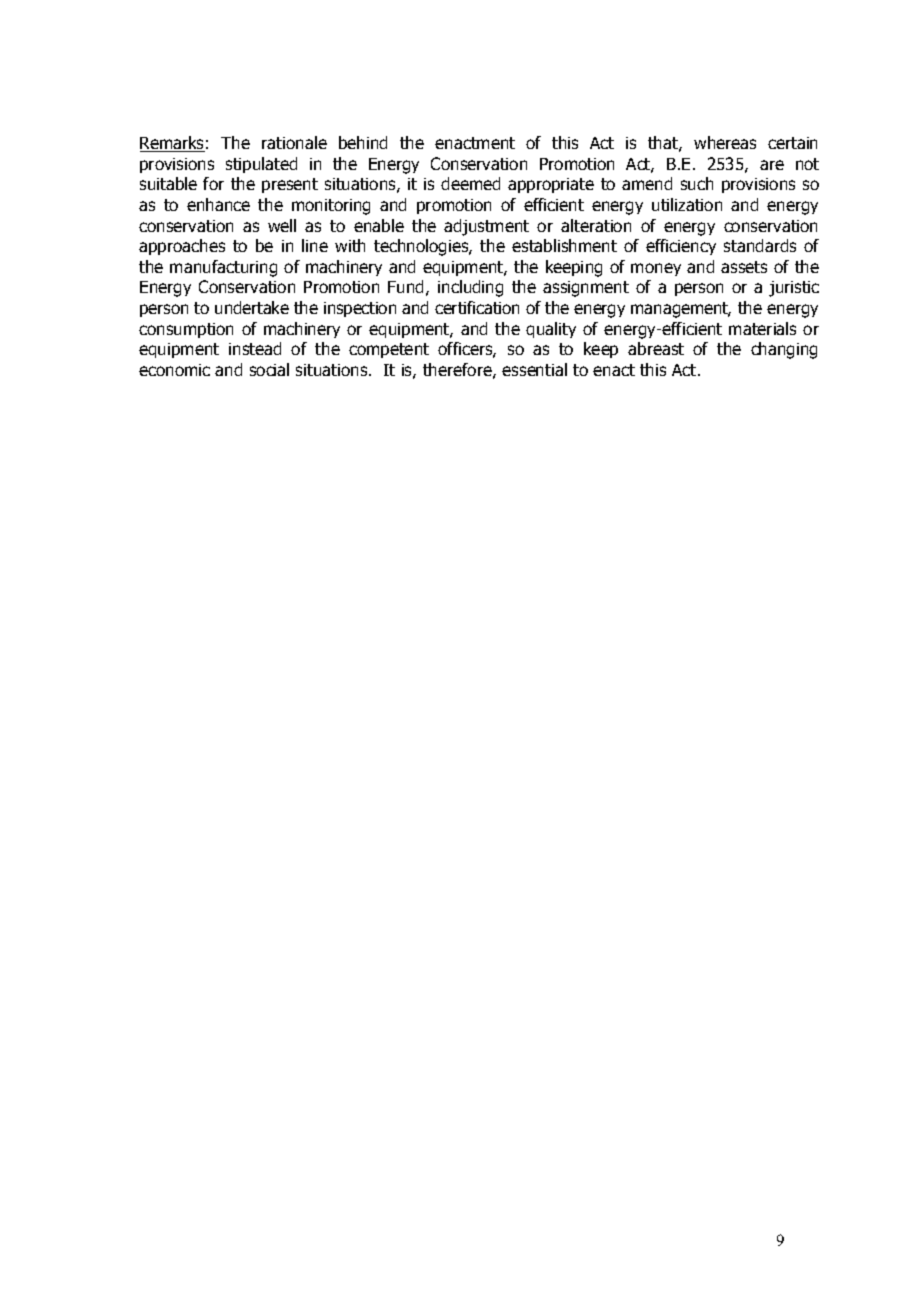  Describe the element at coordinates (294, 142) in the screenshot. I see `rationale` at that location.
